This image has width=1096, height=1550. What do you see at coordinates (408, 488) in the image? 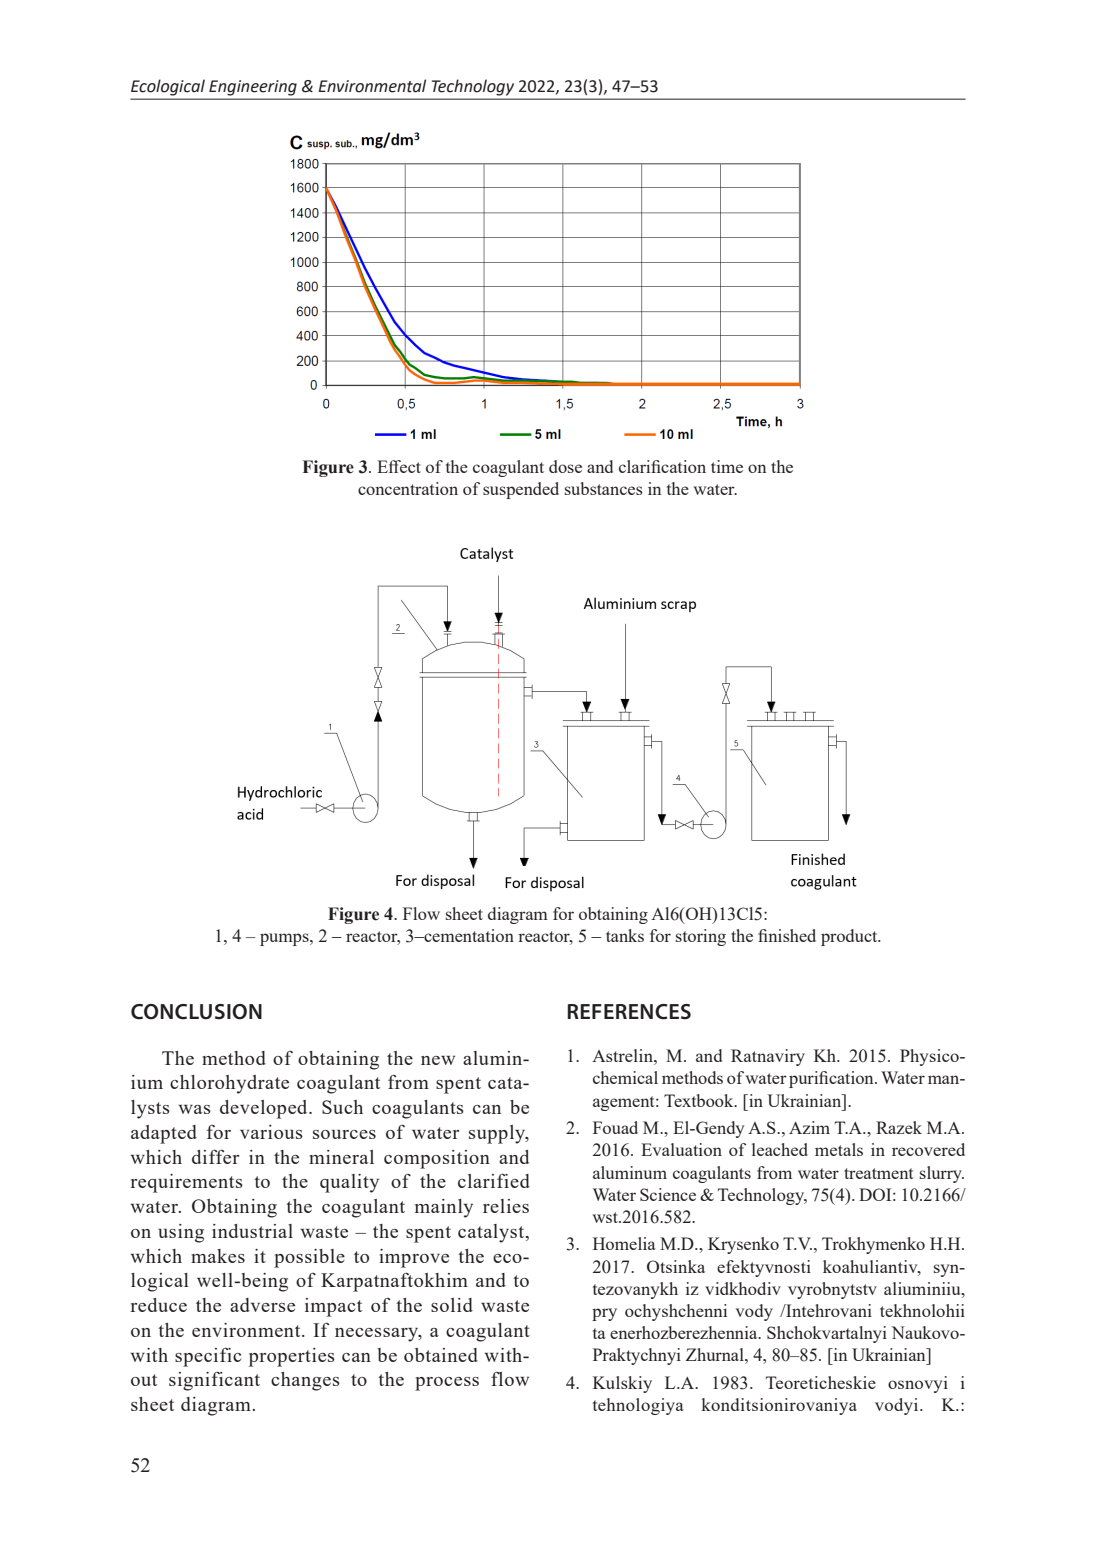
I see `concentration` at bounding box center [408, 488].
